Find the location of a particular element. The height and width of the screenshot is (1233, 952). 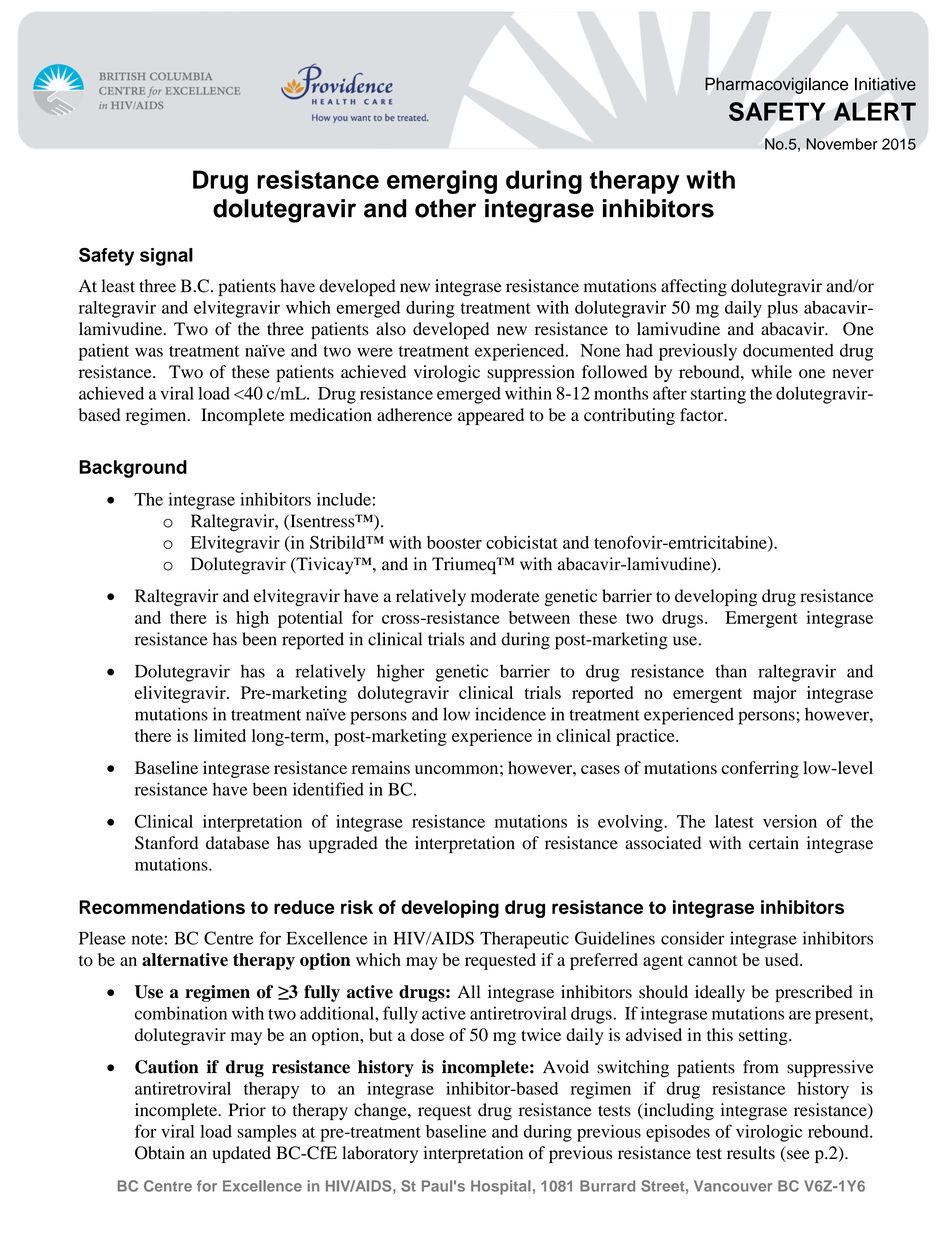

Hospital is located at coordinates (501, 1187).
